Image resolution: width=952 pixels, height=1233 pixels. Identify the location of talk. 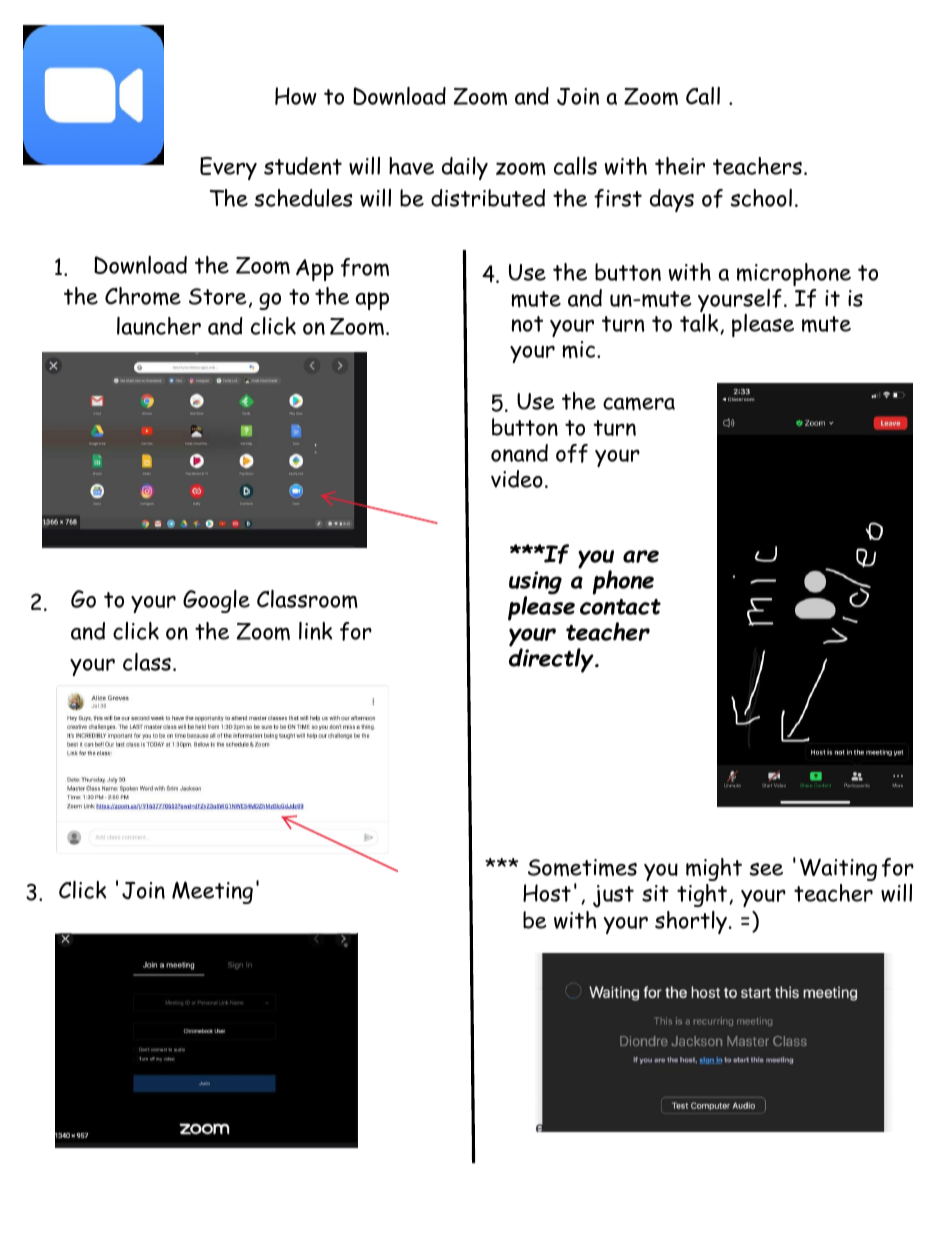
(700, 324).
